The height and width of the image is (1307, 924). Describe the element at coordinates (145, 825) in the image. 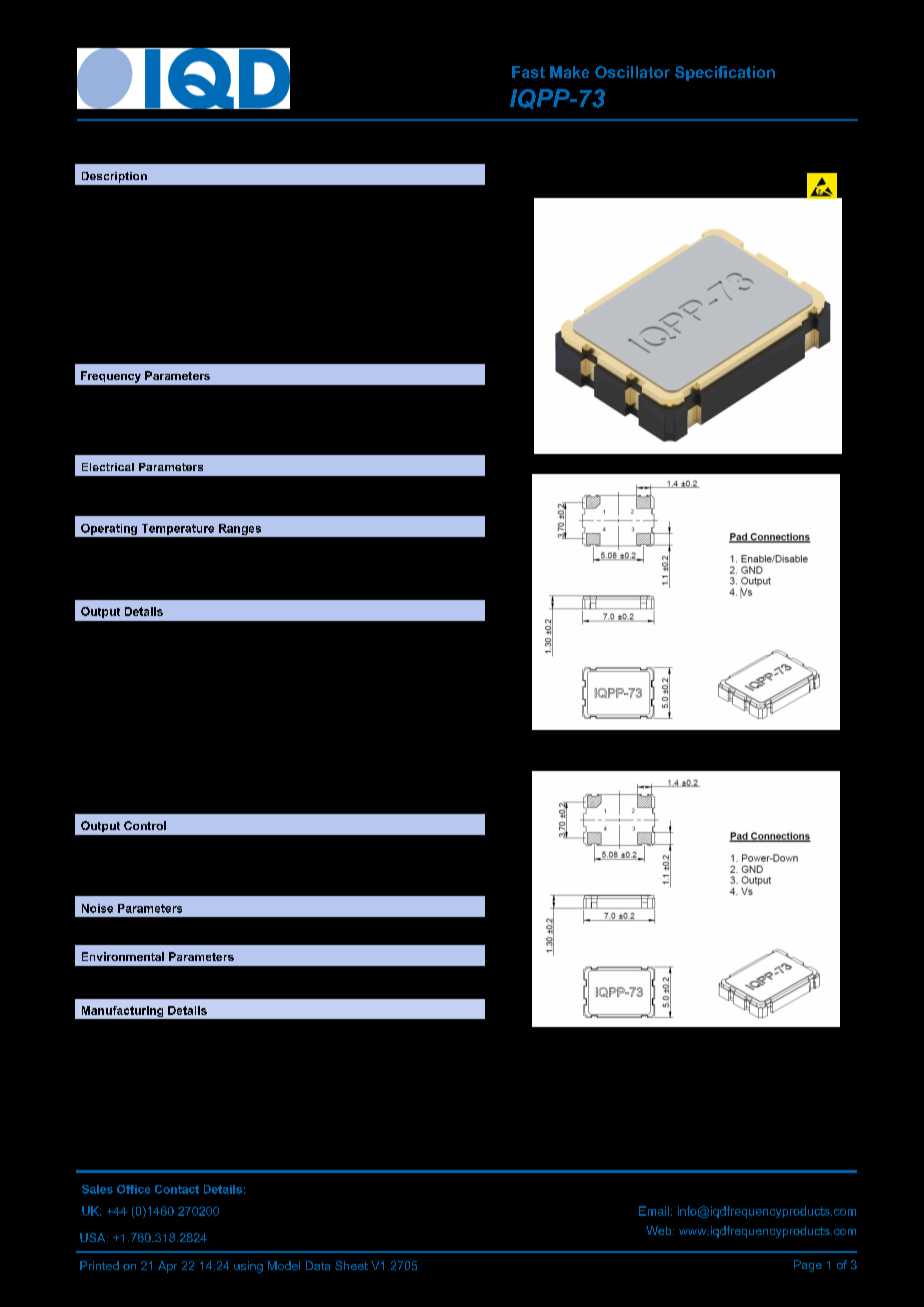

I see `Control` at that location.
